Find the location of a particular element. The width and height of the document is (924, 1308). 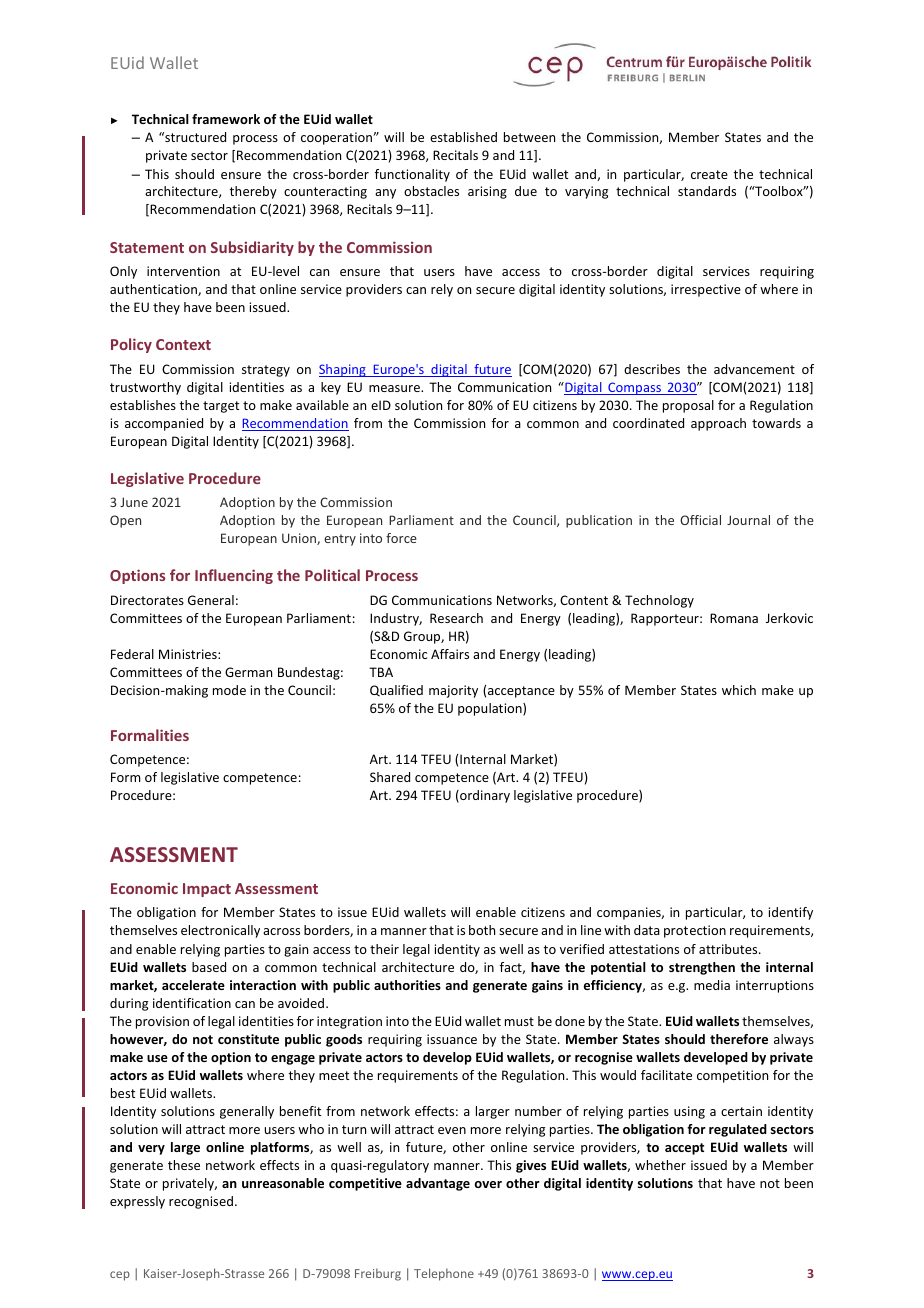

create is located at coordinates (709, 174).
